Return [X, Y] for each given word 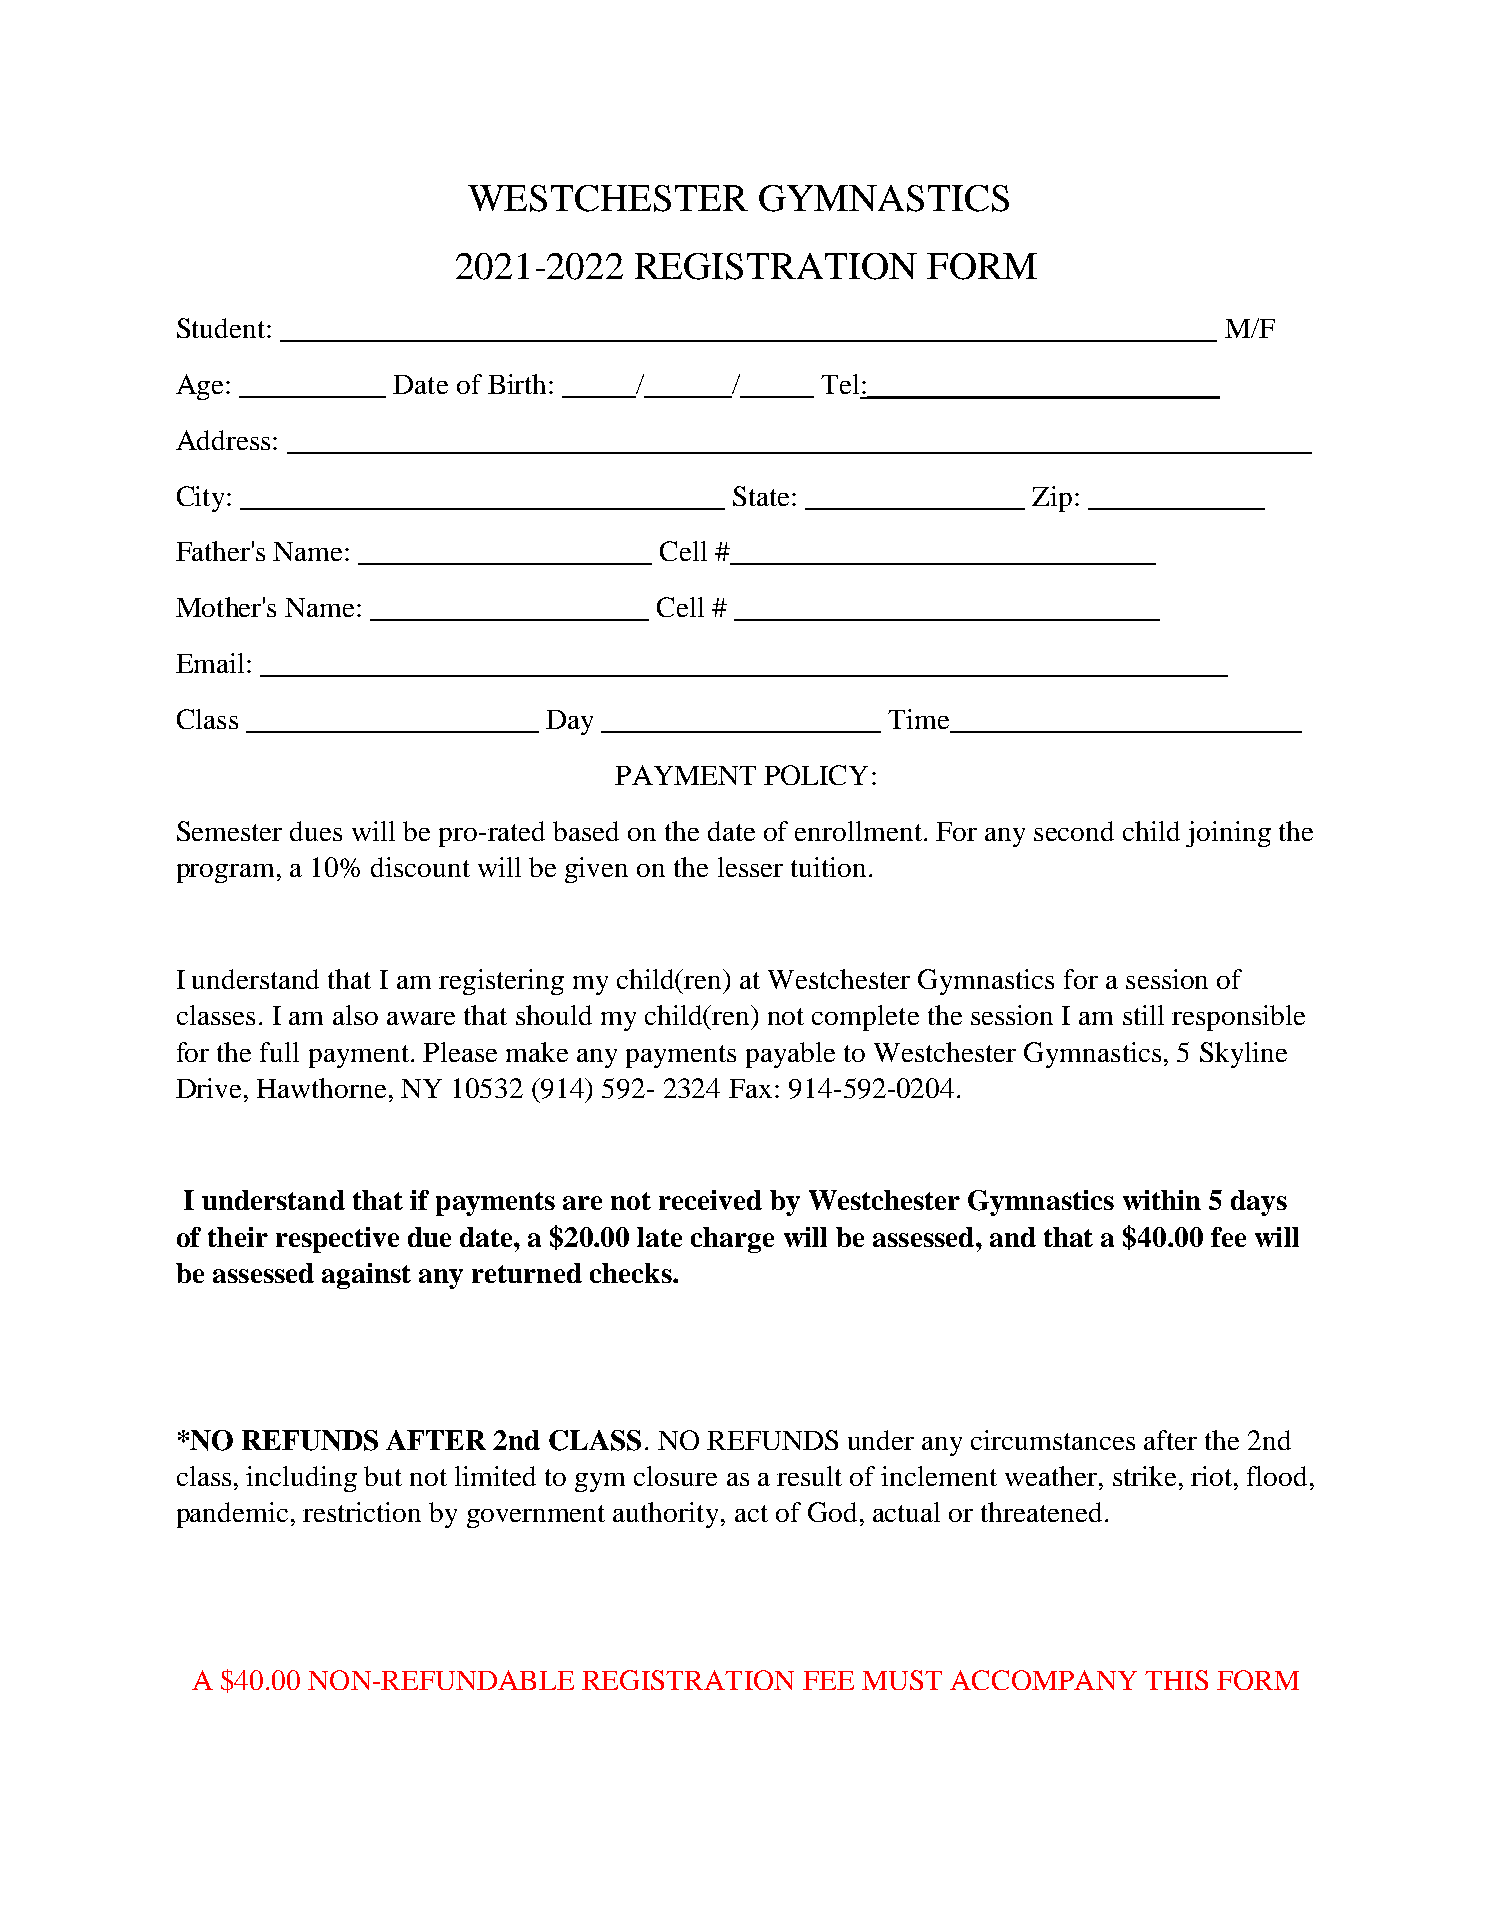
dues [316, 831]
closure [675, 1476]
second [1074, 831]
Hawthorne [321, 1088]
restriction [362, 1512]
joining [1228, 834]
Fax [750, 1088]
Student [222, 328]
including [301, 1479]
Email [210, 663]
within [1162, 1200]
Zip [1052, 499]
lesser [750, 867]
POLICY [816, 775]
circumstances [1053, 1440]
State [761, 496]
